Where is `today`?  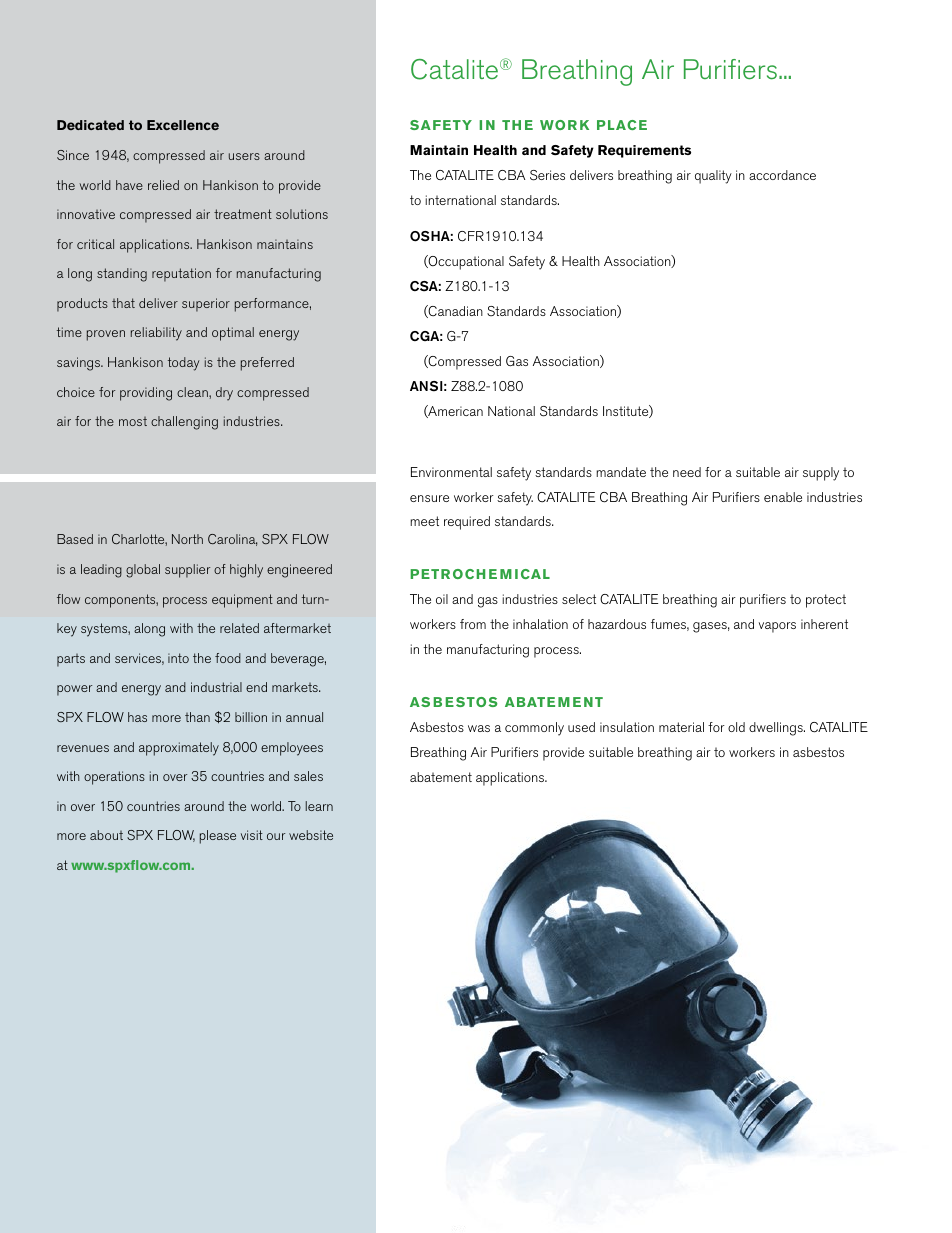
today is located at coordinates (184, 364).
